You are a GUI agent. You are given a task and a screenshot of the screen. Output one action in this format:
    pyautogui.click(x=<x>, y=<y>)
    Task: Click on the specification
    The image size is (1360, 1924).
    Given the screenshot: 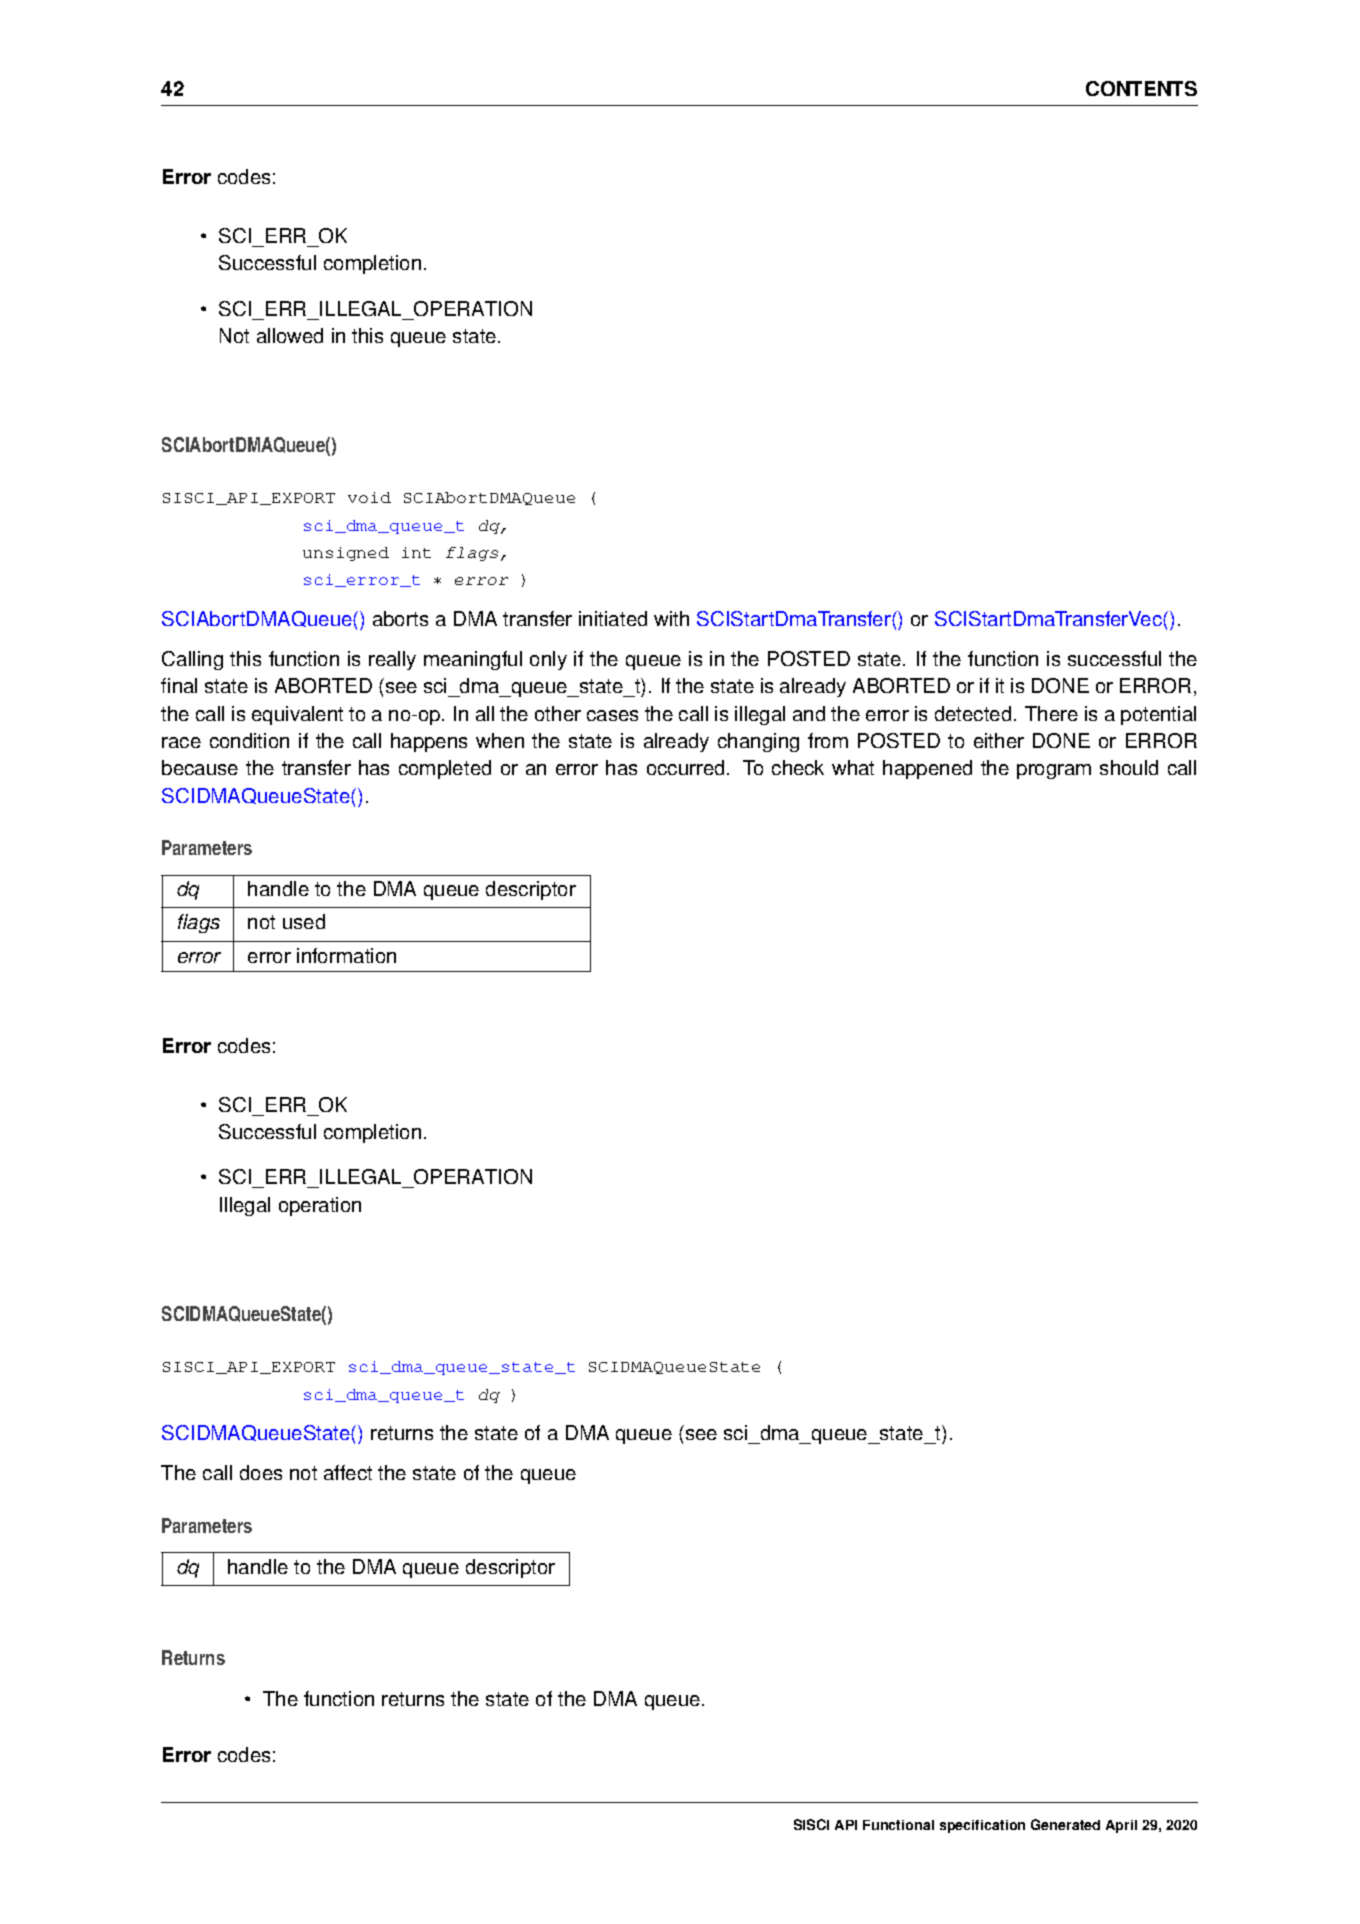 What is the action you would take?
    pyautogui.click(x=982, y=1826)
